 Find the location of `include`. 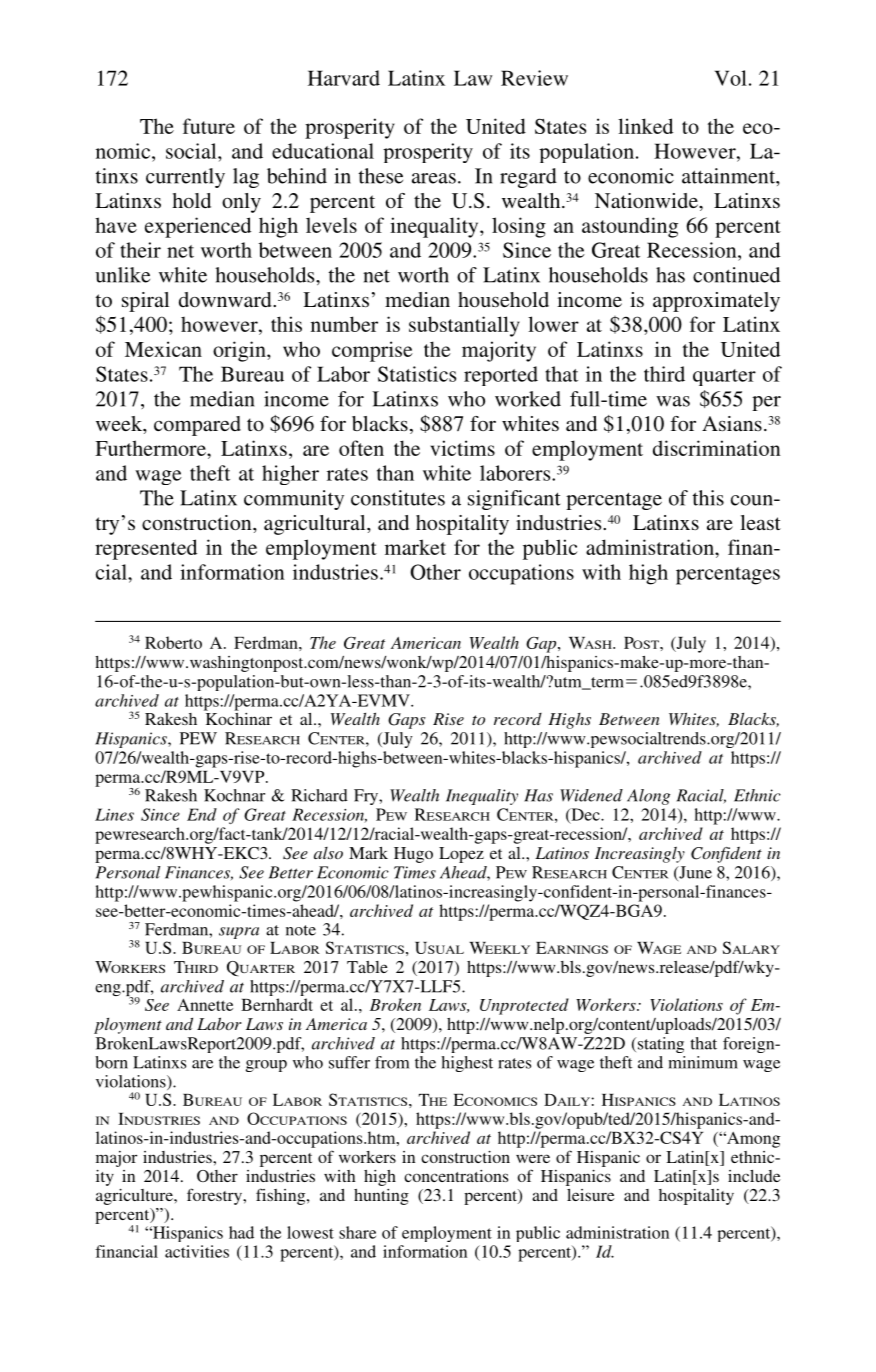

include is located at coordinates (754, 1176).
